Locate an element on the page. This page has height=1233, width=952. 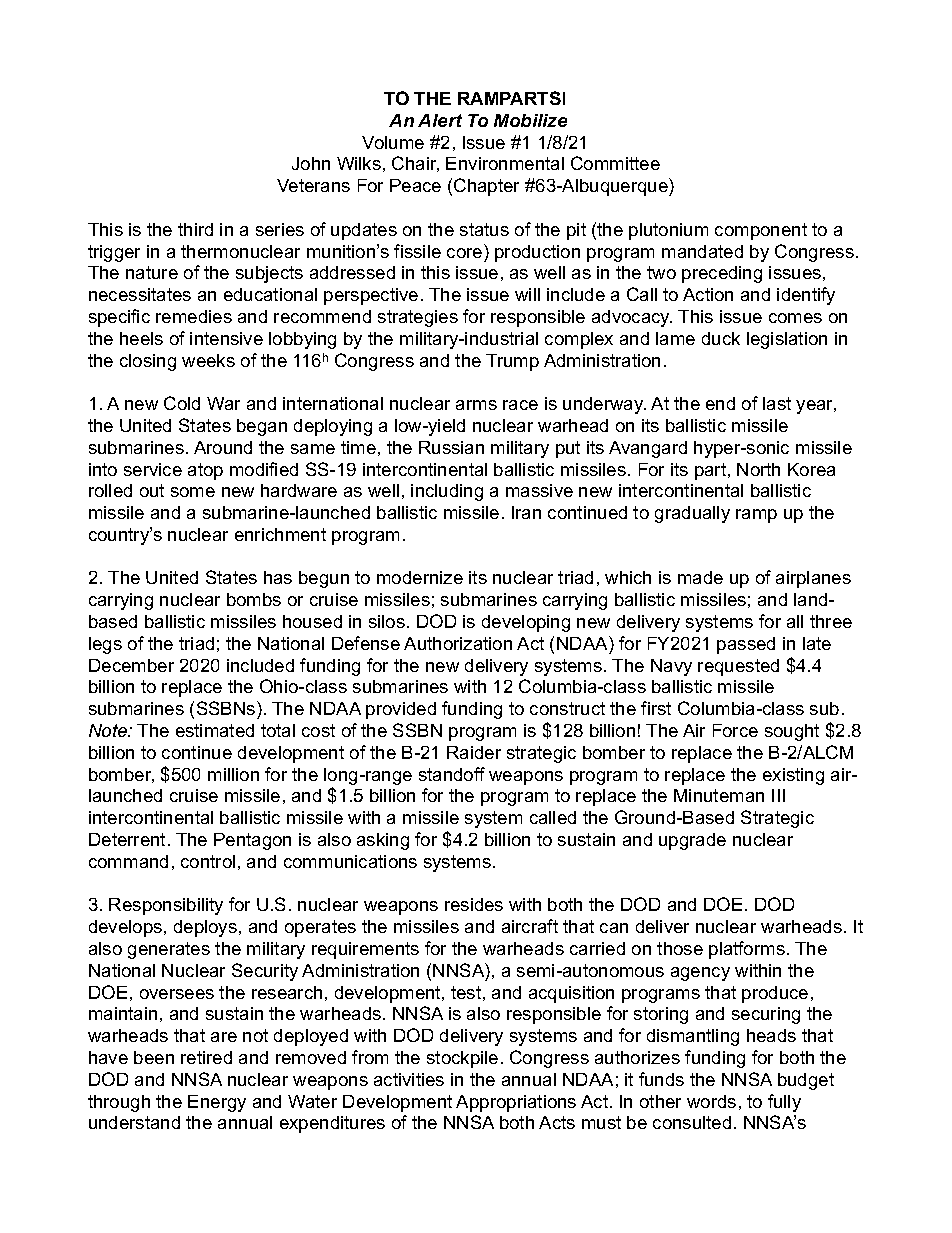
Appropriations is located at coordinates (516, 1103).
